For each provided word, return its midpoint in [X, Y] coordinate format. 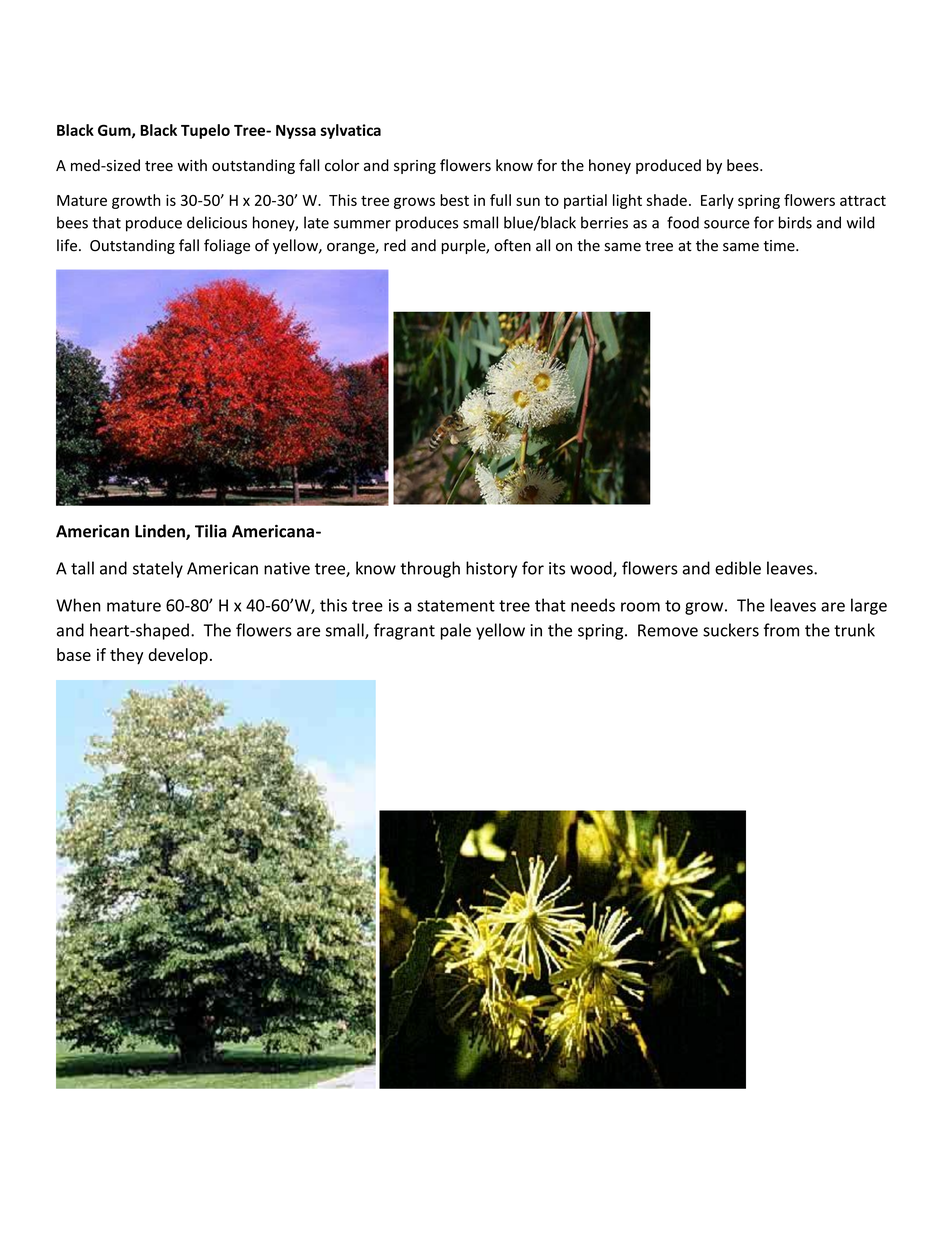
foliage [227, 246]
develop [178, 656]
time [780, 246]
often [512, 245]
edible [738, 568]
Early [717, 201]
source [727, 224]
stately [158, 569]
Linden [161, 532]
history [491, 569]
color [342, 165]
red [395, 245]
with [192, 165]
